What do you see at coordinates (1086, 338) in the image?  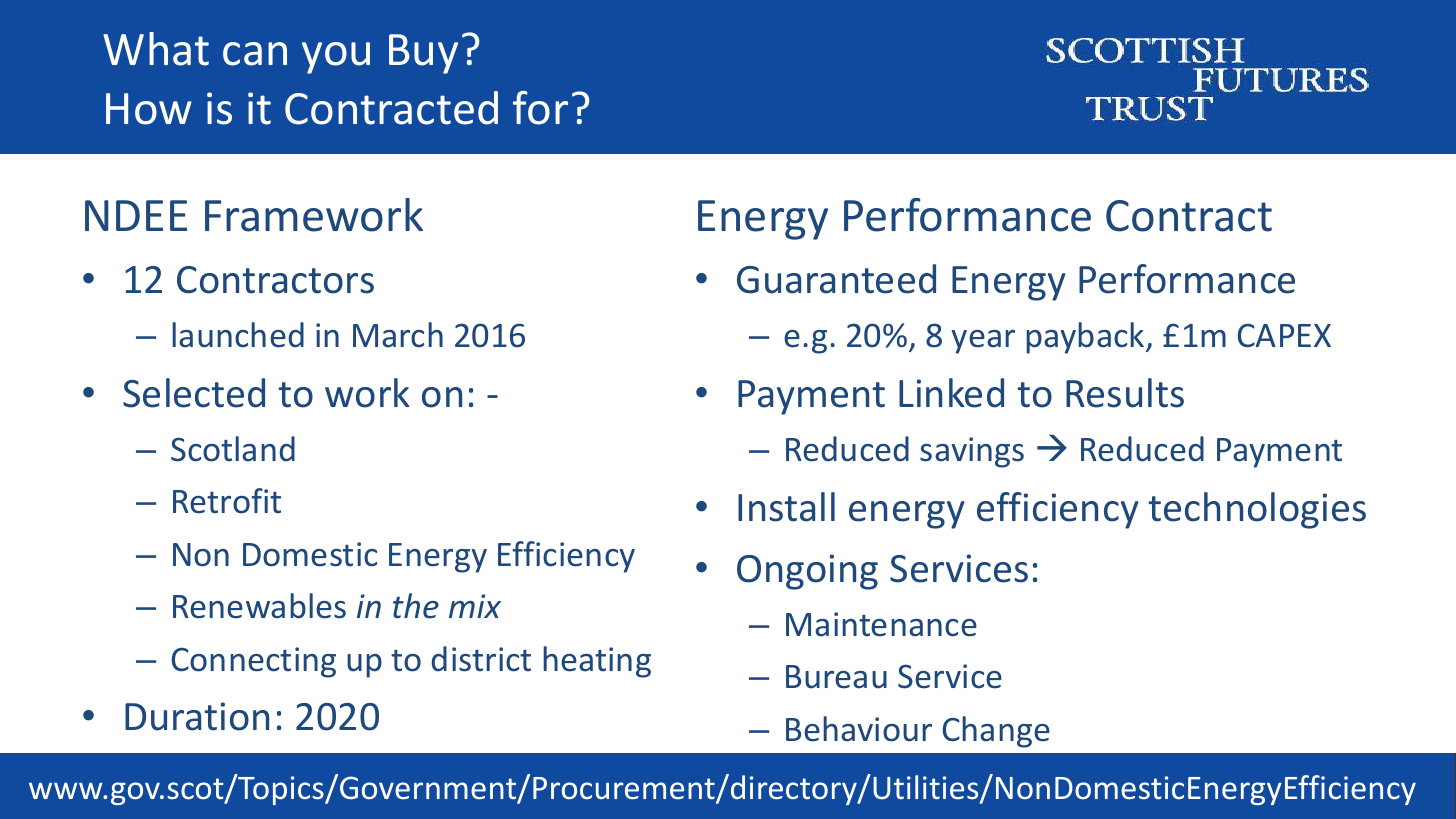 I see `payback` at bounding box center [1086, 338].
